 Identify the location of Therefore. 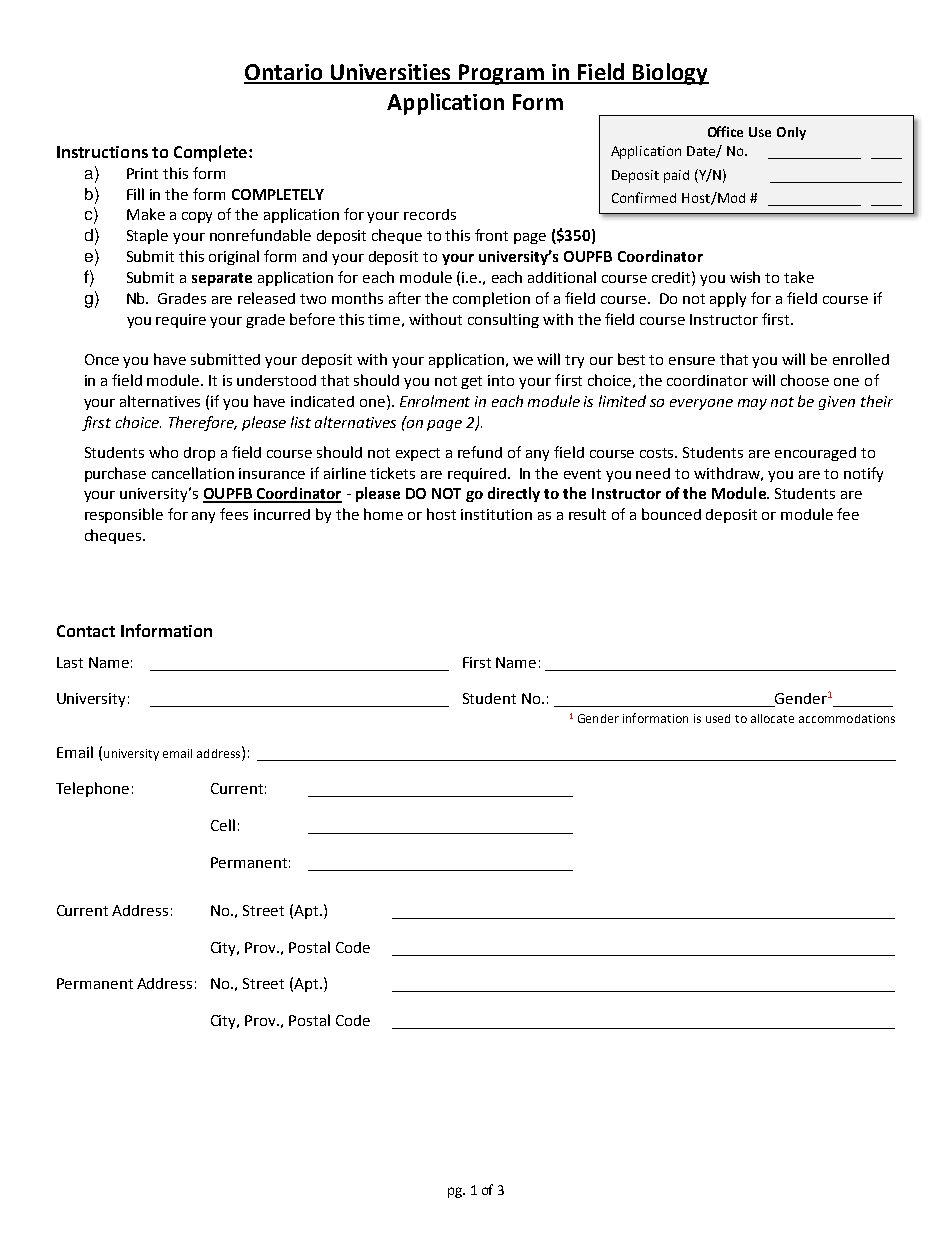
(203, 423).
